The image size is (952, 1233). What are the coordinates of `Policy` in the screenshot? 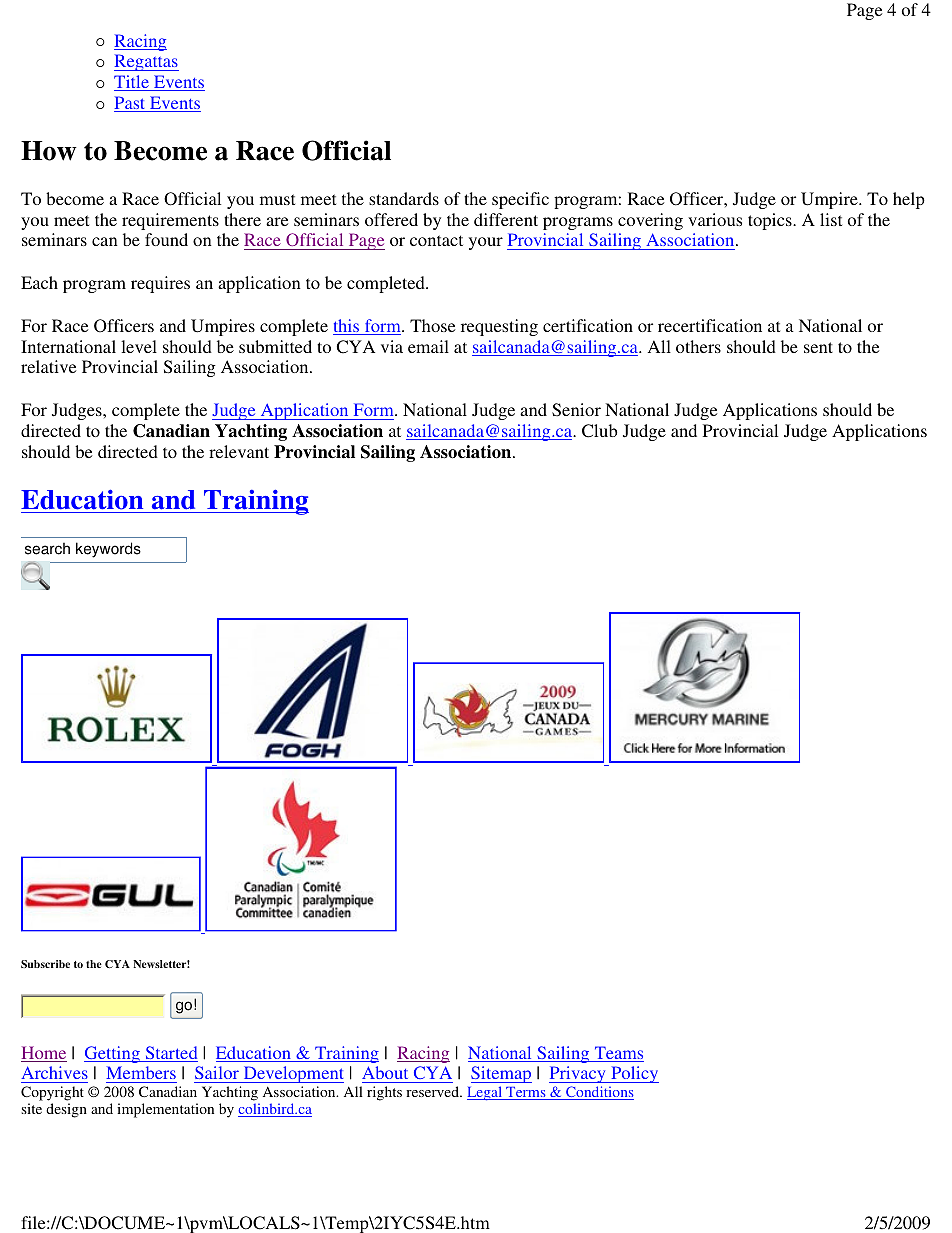 It's located at (634, 1074).
